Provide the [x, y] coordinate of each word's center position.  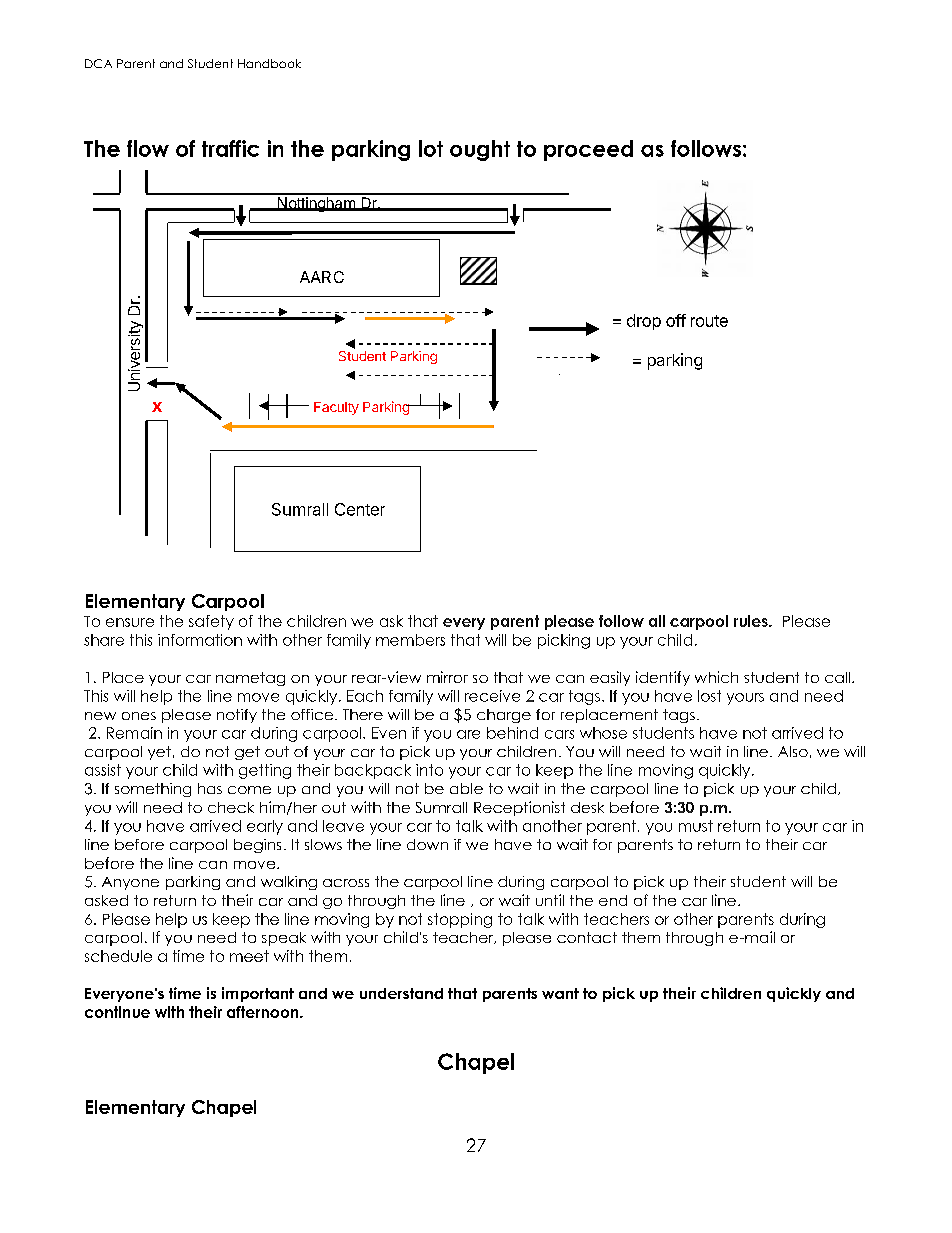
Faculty [336, 408]
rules [752, 621]
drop [644, 322]
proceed [588, 150]
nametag [250, 679]
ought [480, 150]
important [258, 994]
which [716, 677]
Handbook [269, 63]
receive [492, 696]
